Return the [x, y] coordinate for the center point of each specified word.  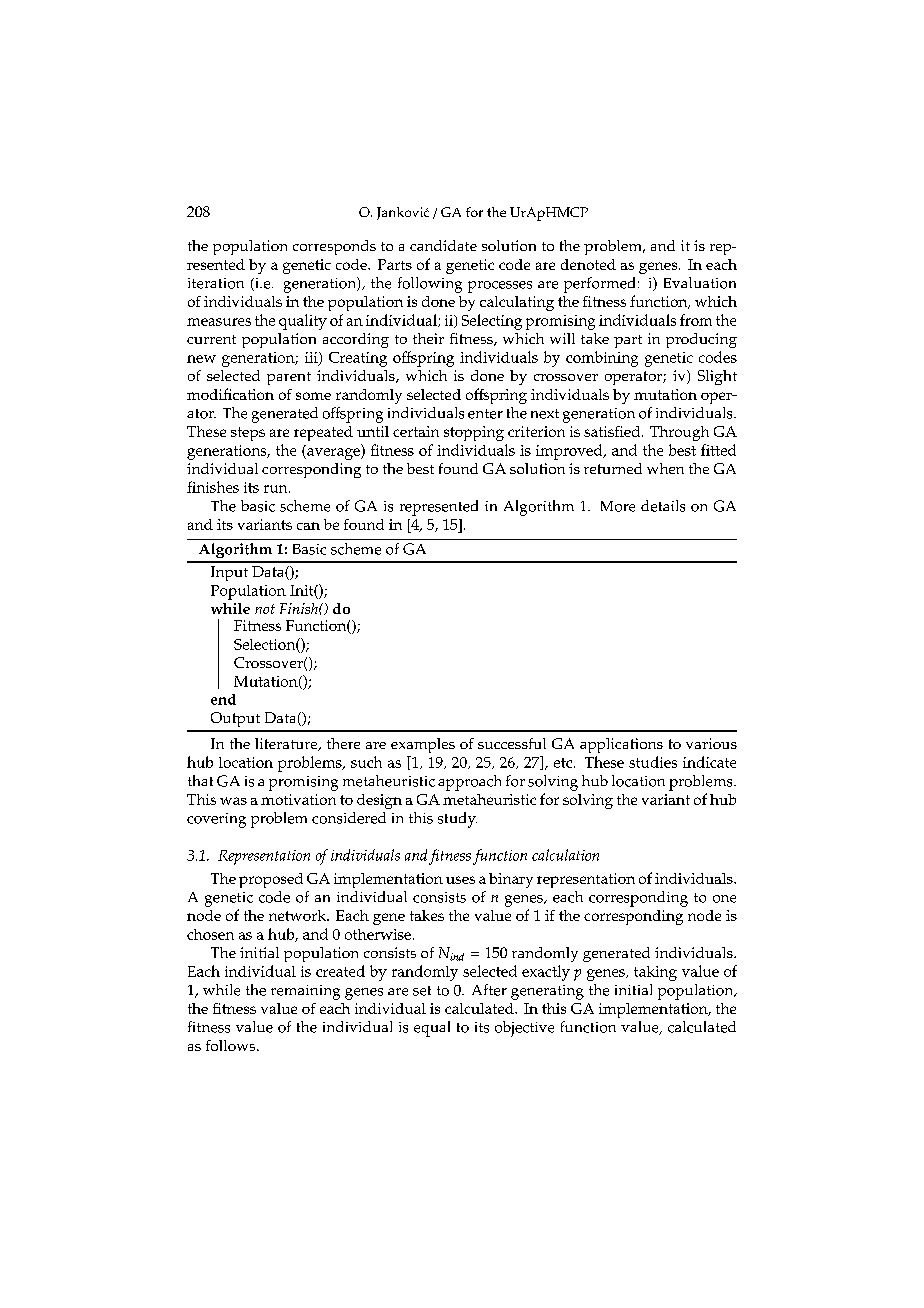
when [665, 468]
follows [232, 1045]
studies [653, 762]
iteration [216, 283]
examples [423, 745]
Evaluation [700, 283]
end [223, 699]
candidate [443, 245]
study [457, 820]
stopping [474, 433]
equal [432, 1029]
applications [621, 745]
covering [216, 820]
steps [248, 434]
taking [655, 973]
